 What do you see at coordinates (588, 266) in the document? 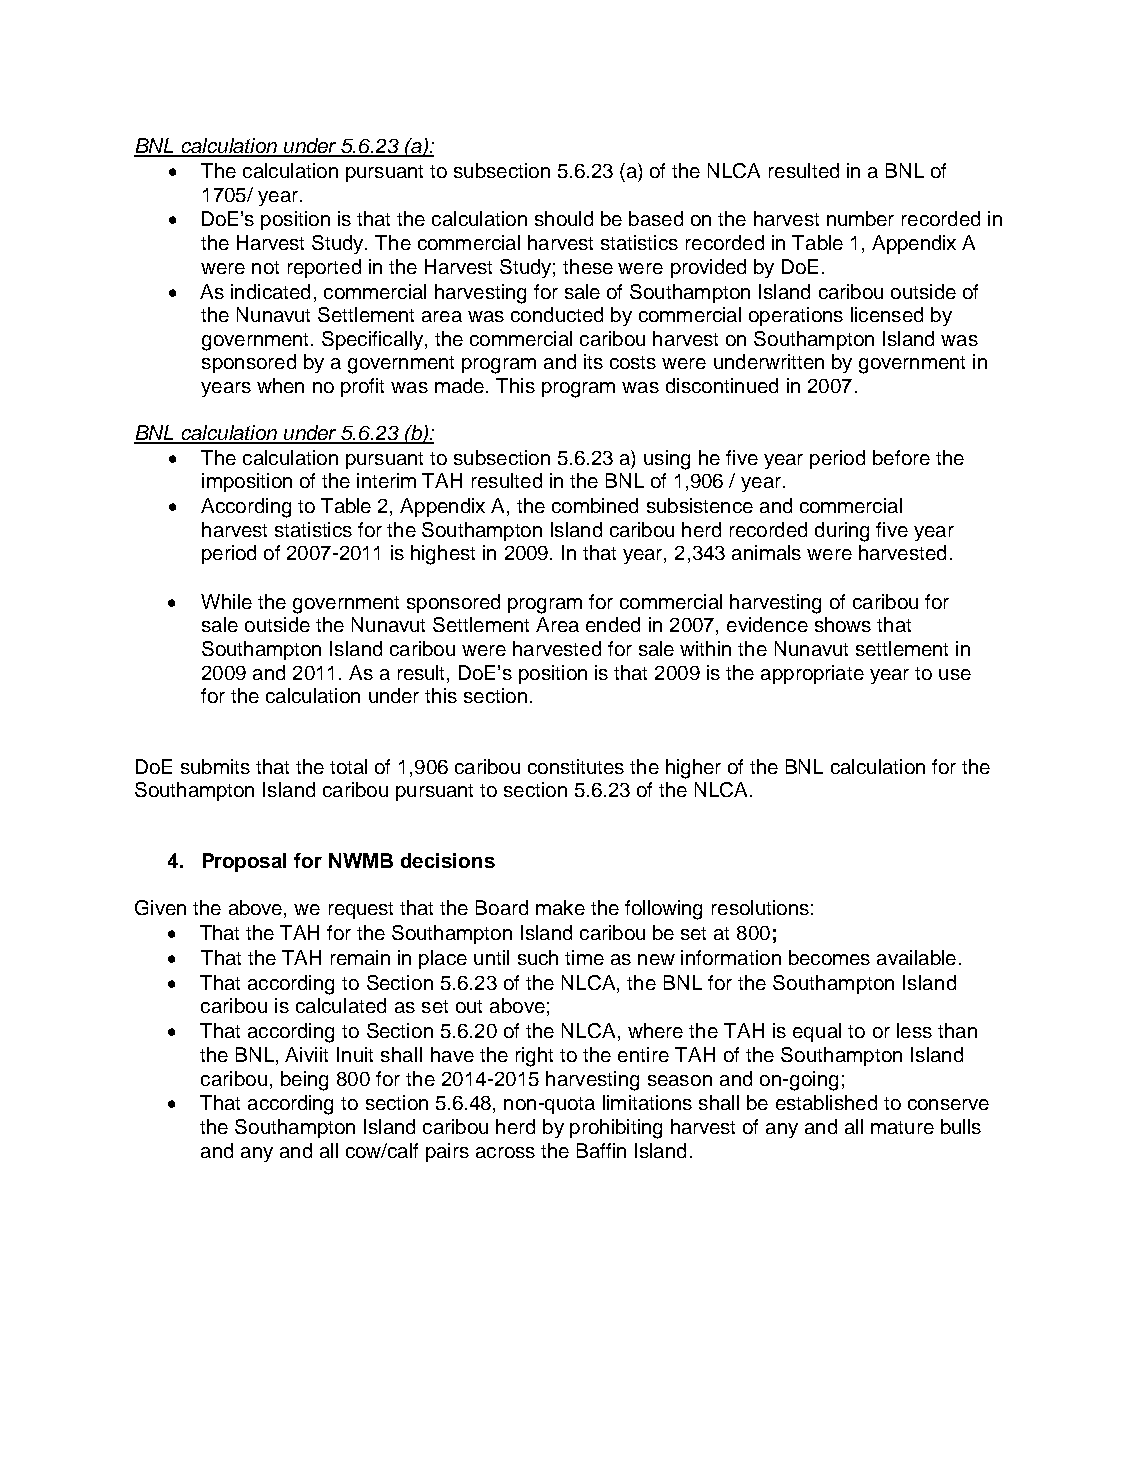
I see `these` at bounding box center [588, 266].
